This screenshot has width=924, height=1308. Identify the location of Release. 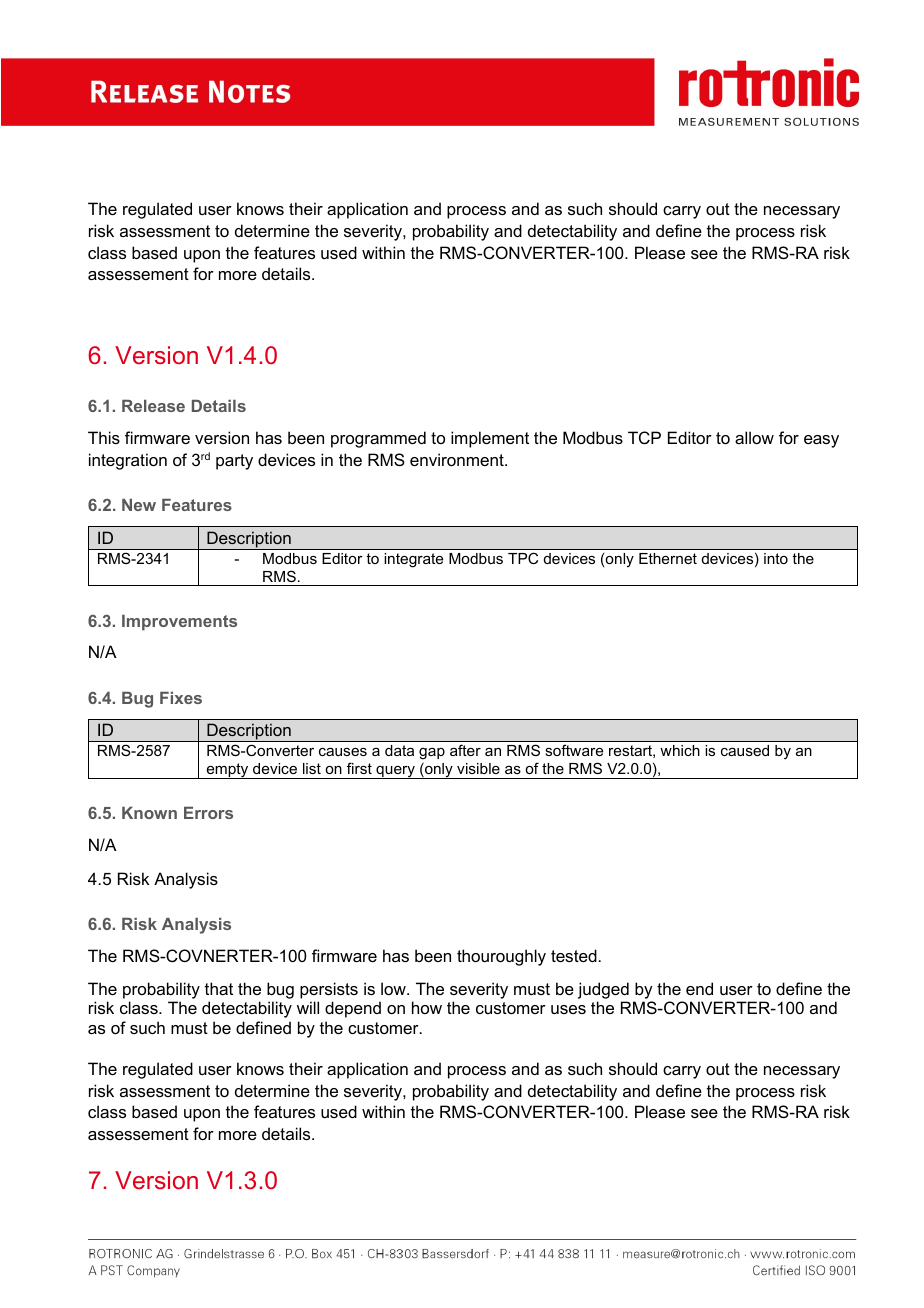
(153, 406).
